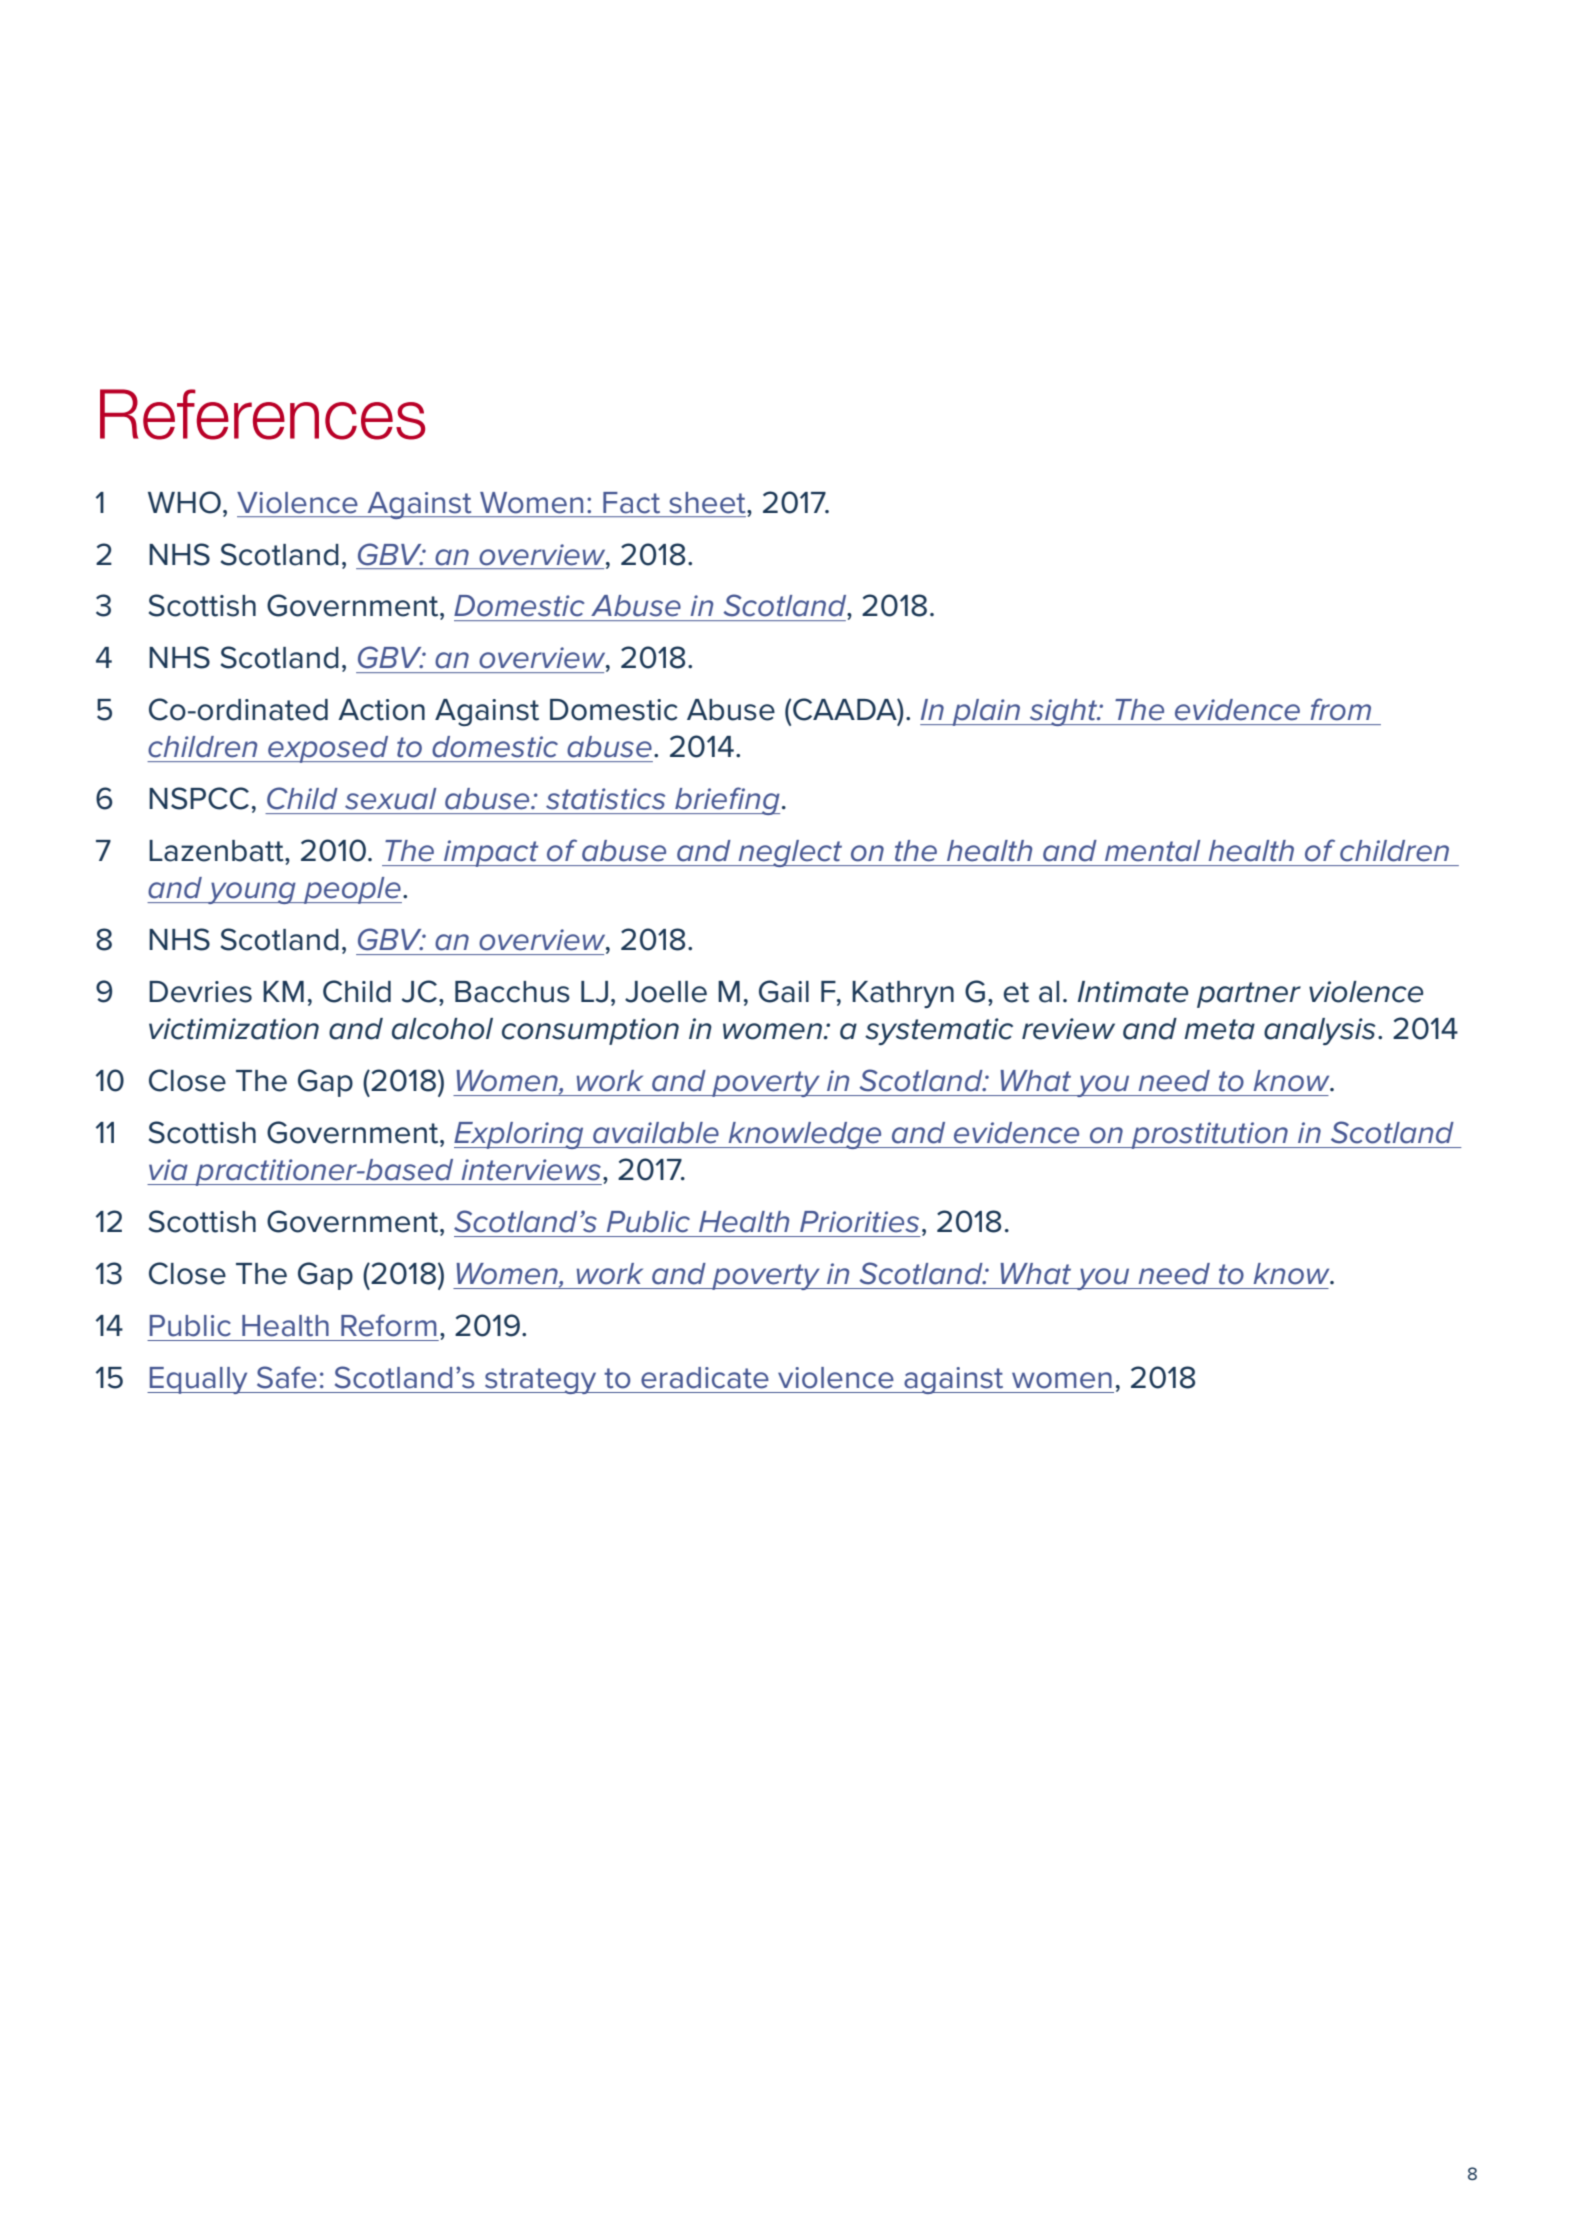  What do you see at coordinates (287, 1377) in the document?
I see `Safe` at bounding box center [287, 1377].
